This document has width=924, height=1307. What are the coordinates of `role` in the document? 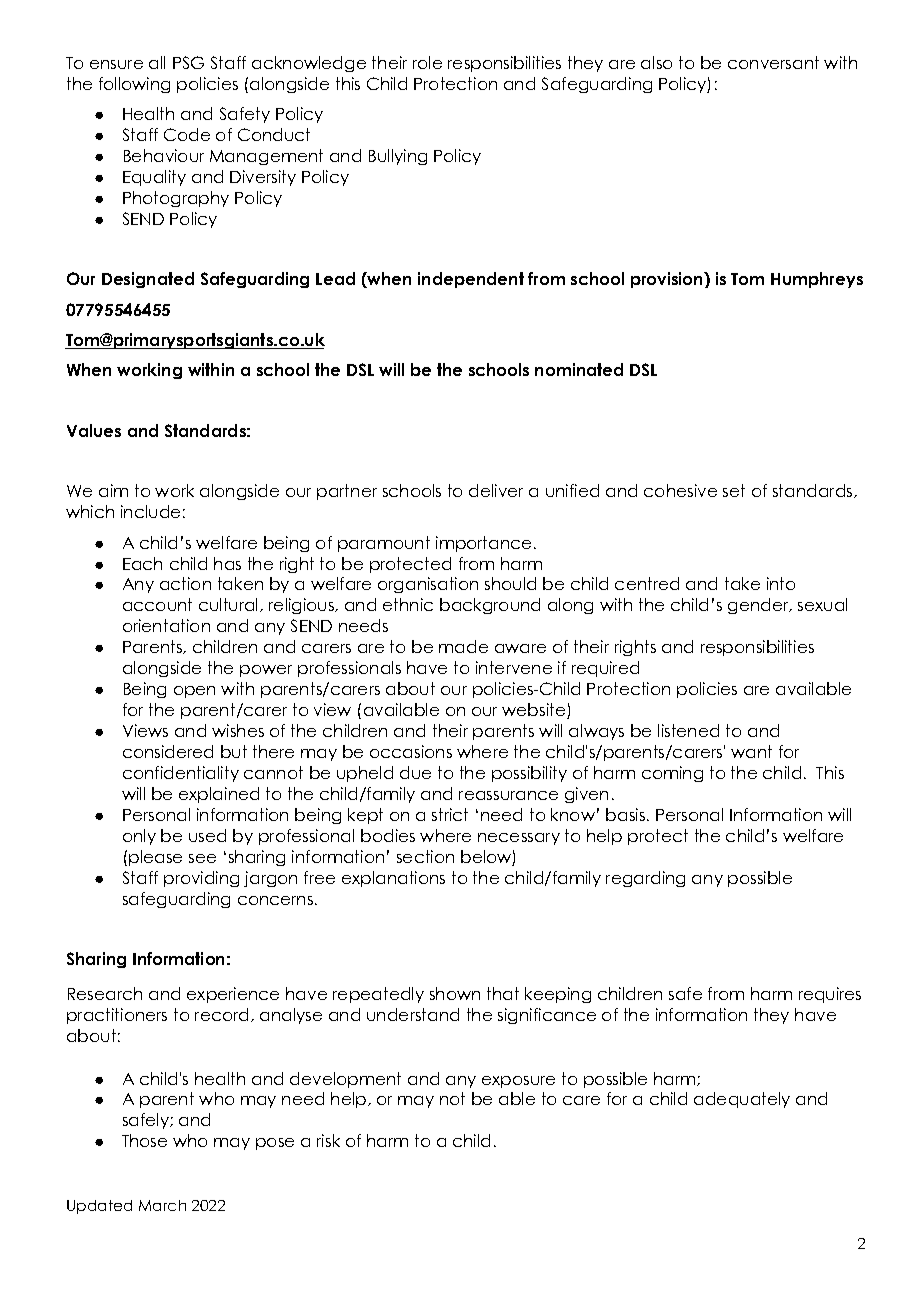 It's located at (427, 62).
